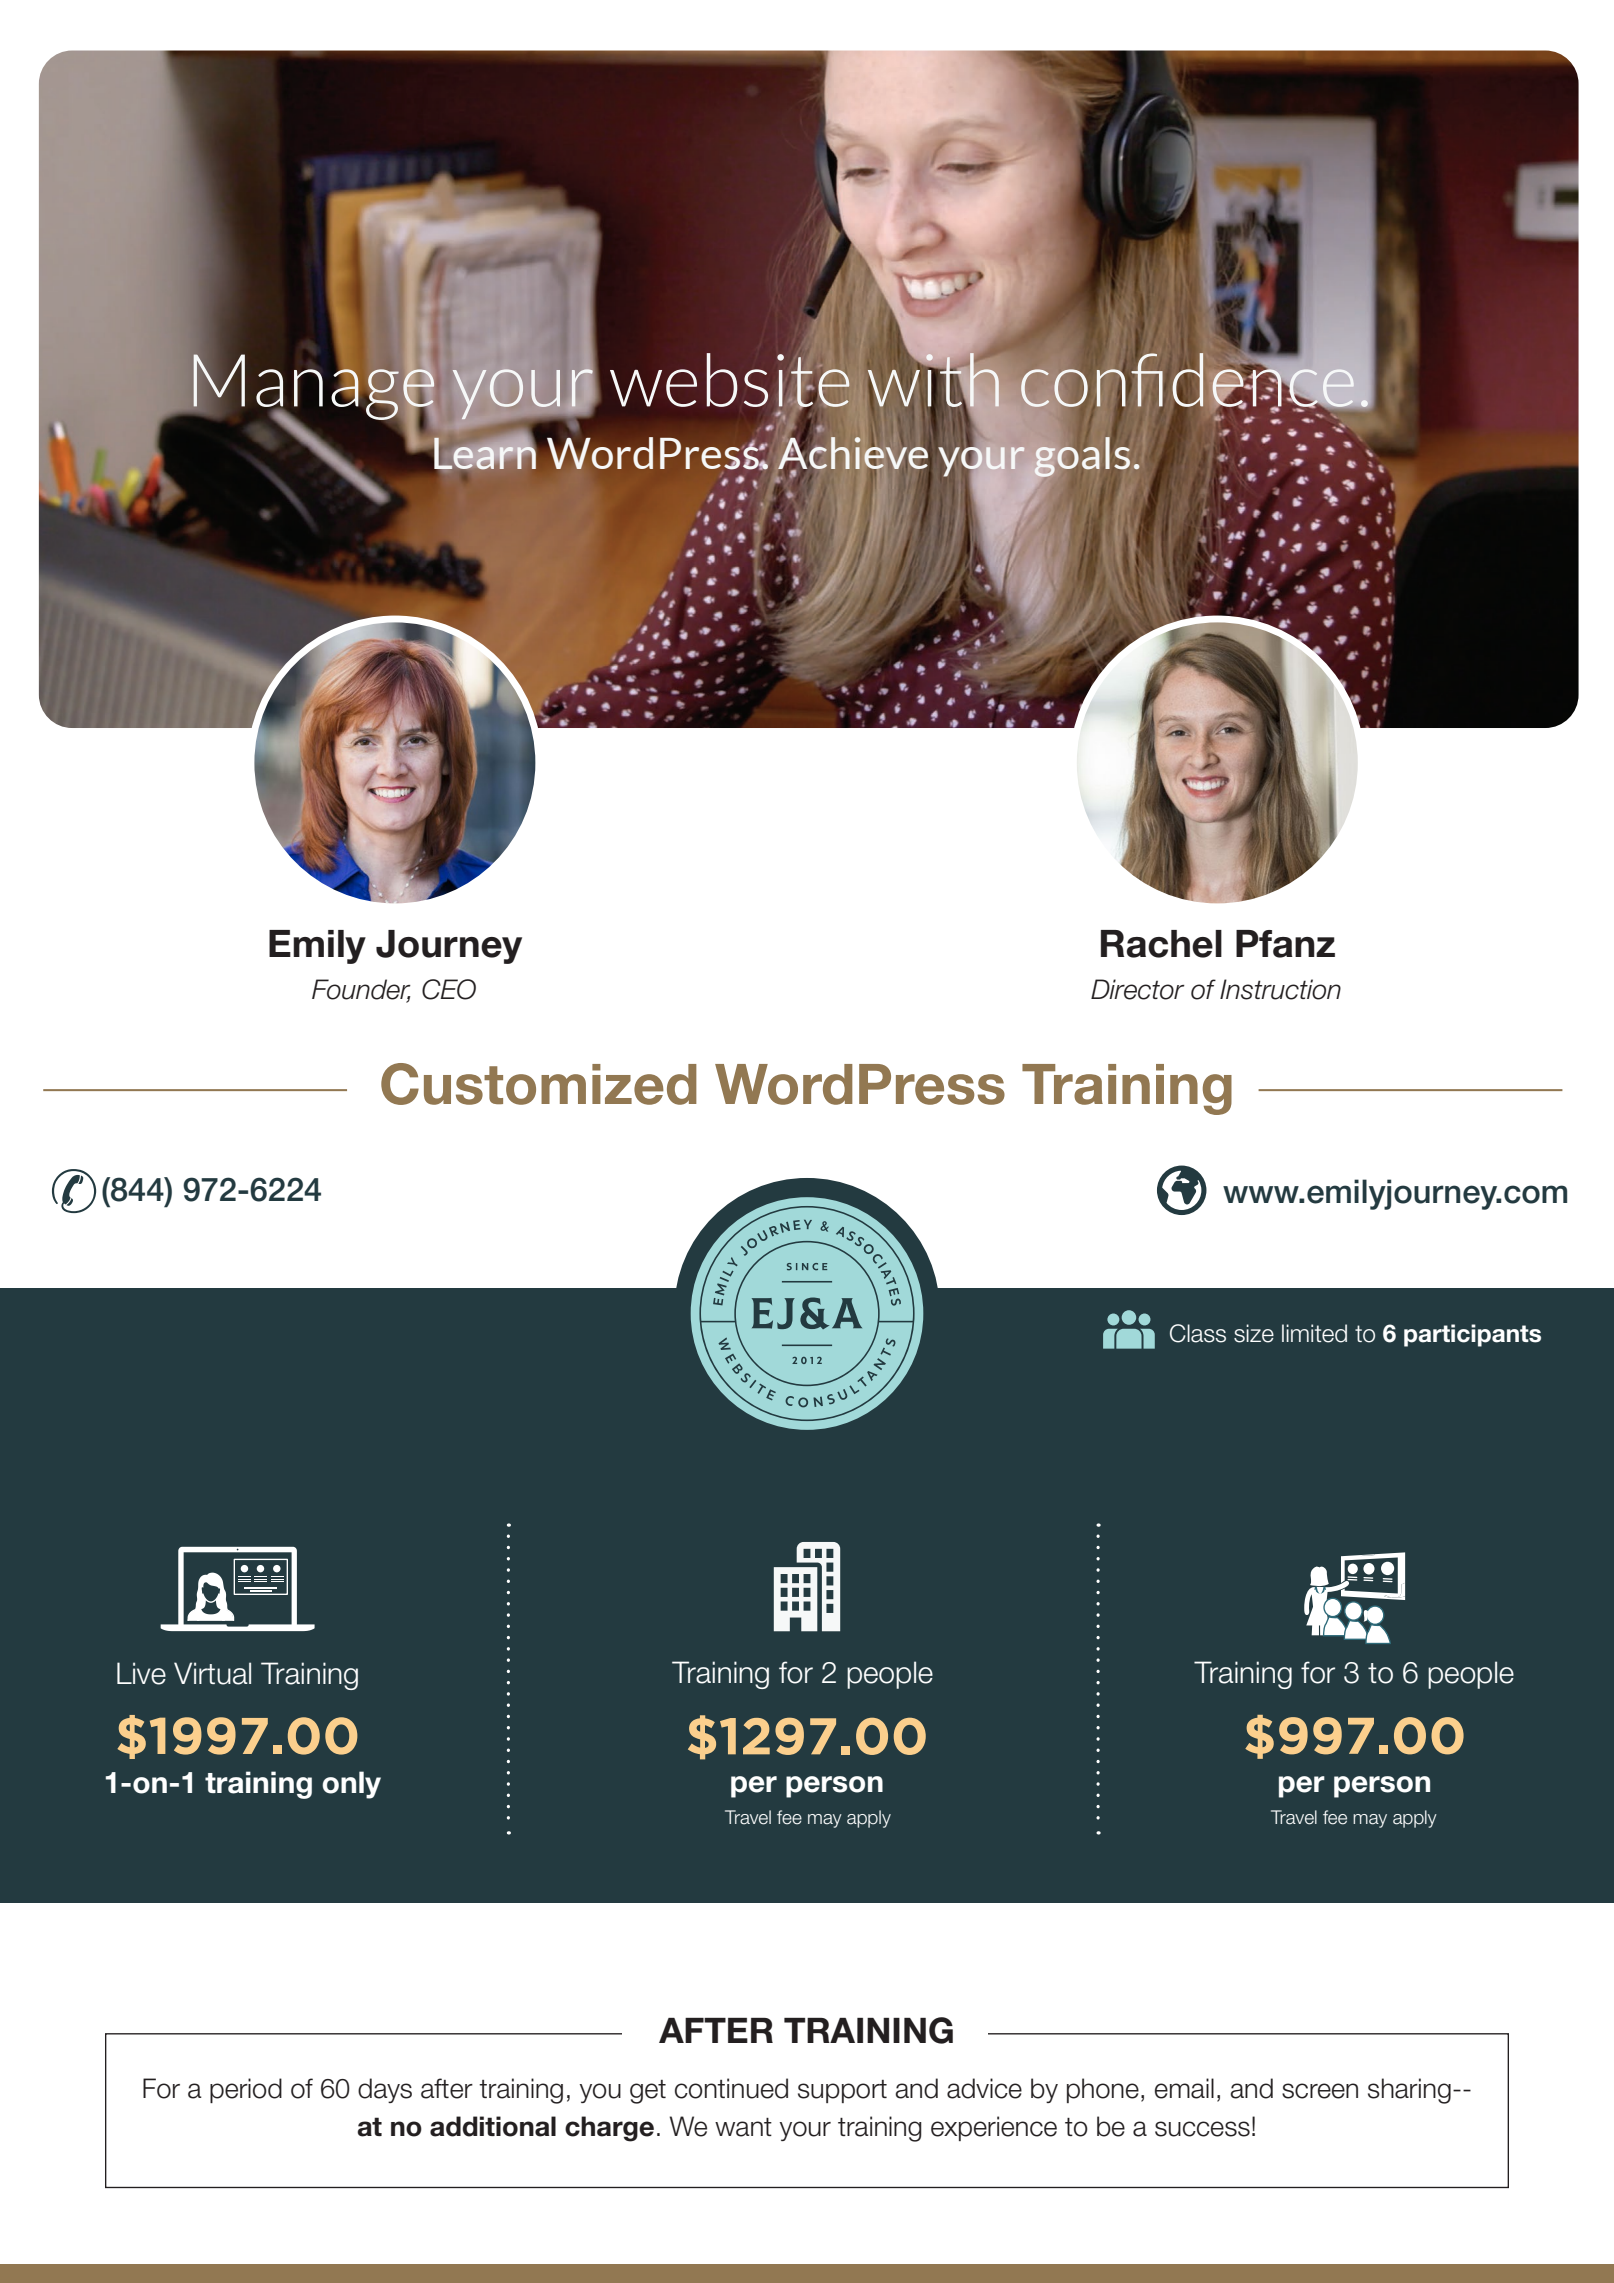 The height and width of the document is (2283, 1614). What do you see at coordinates (1472, 1335) in the document?
I see `participants` at bounding box center [1472, 1335].
